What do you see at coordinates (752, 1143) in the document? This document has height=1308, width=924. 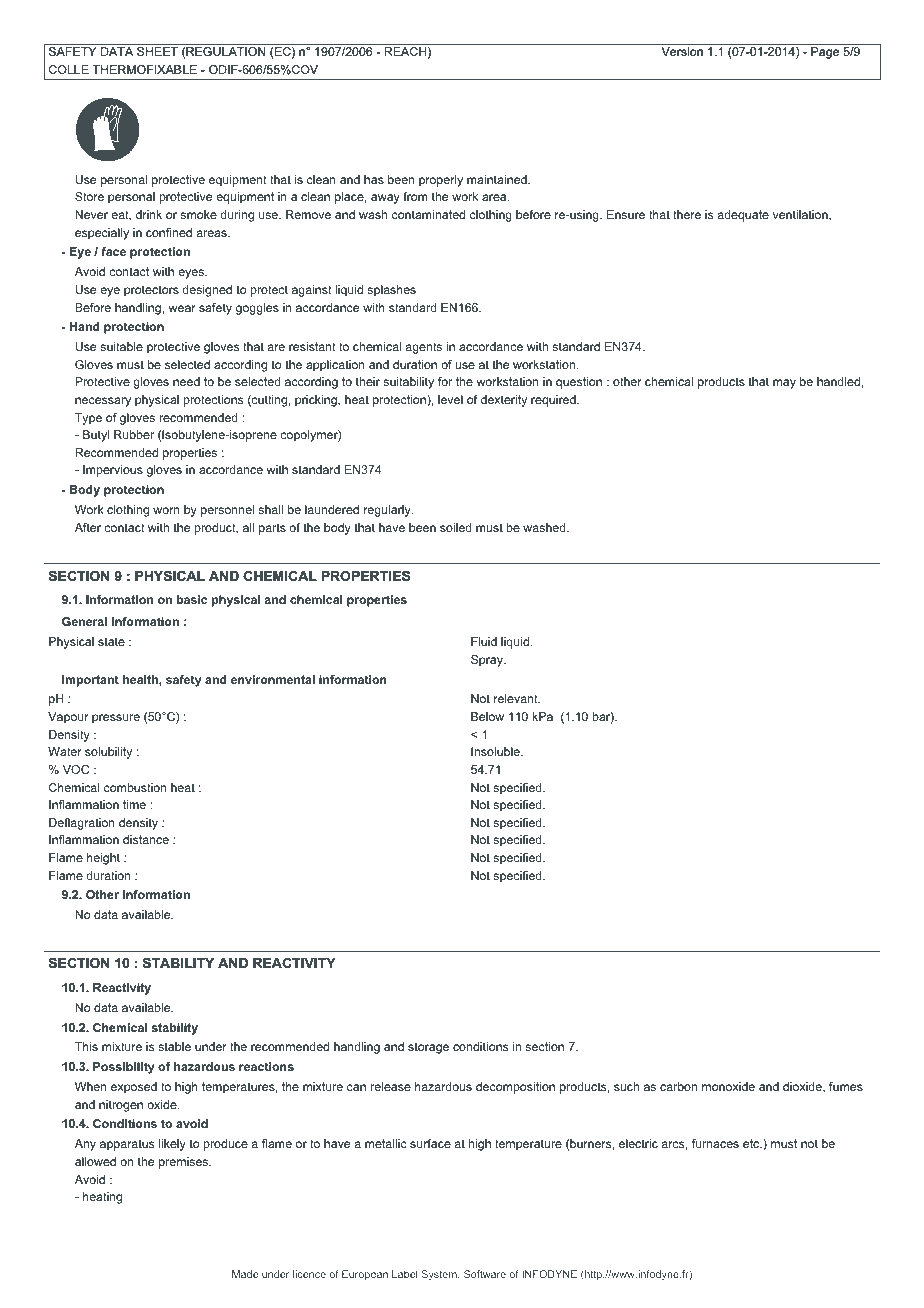 I see `etc` at bounding box center [752, 1143].
